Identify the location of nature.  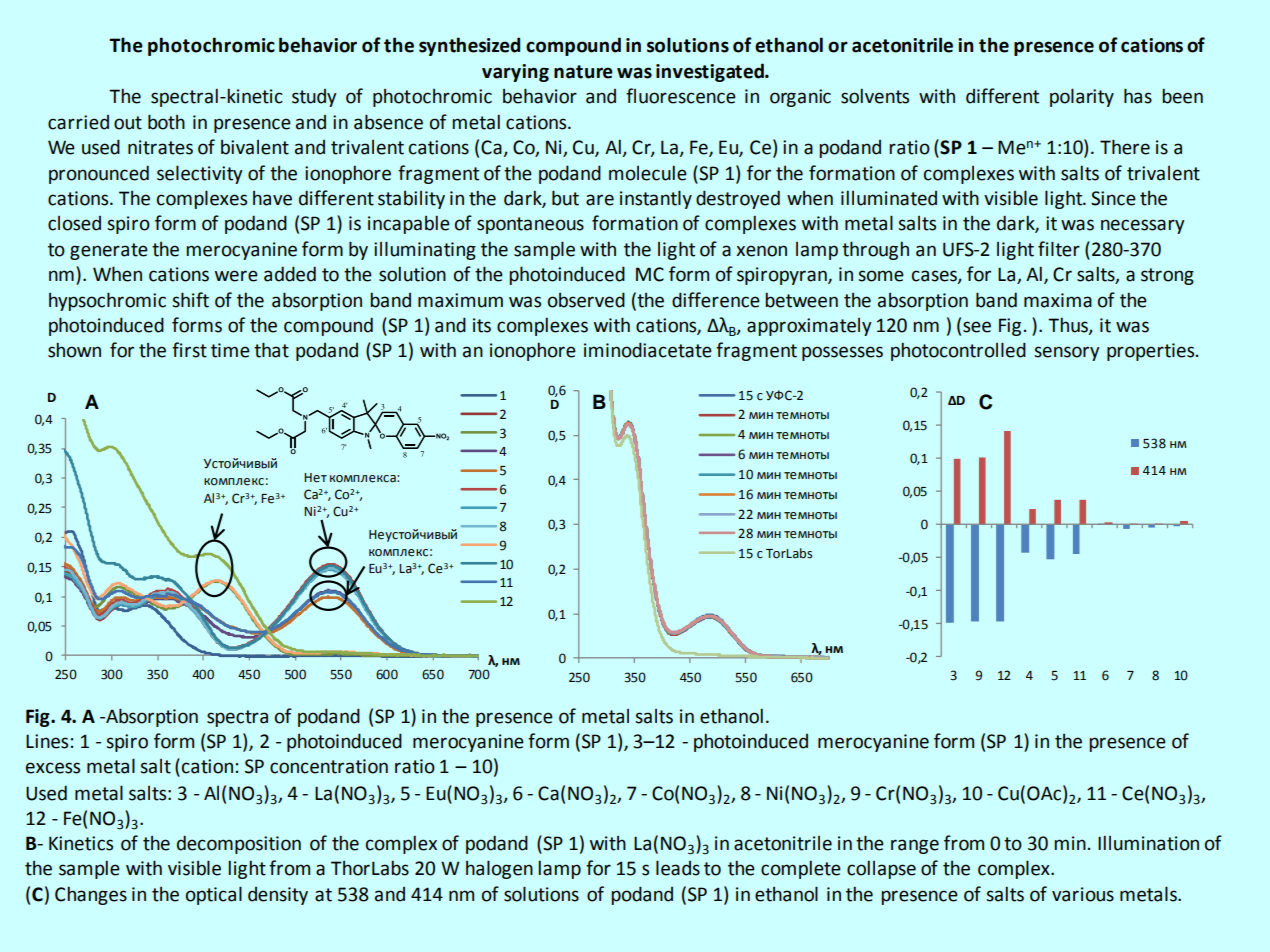
(583, 72).
